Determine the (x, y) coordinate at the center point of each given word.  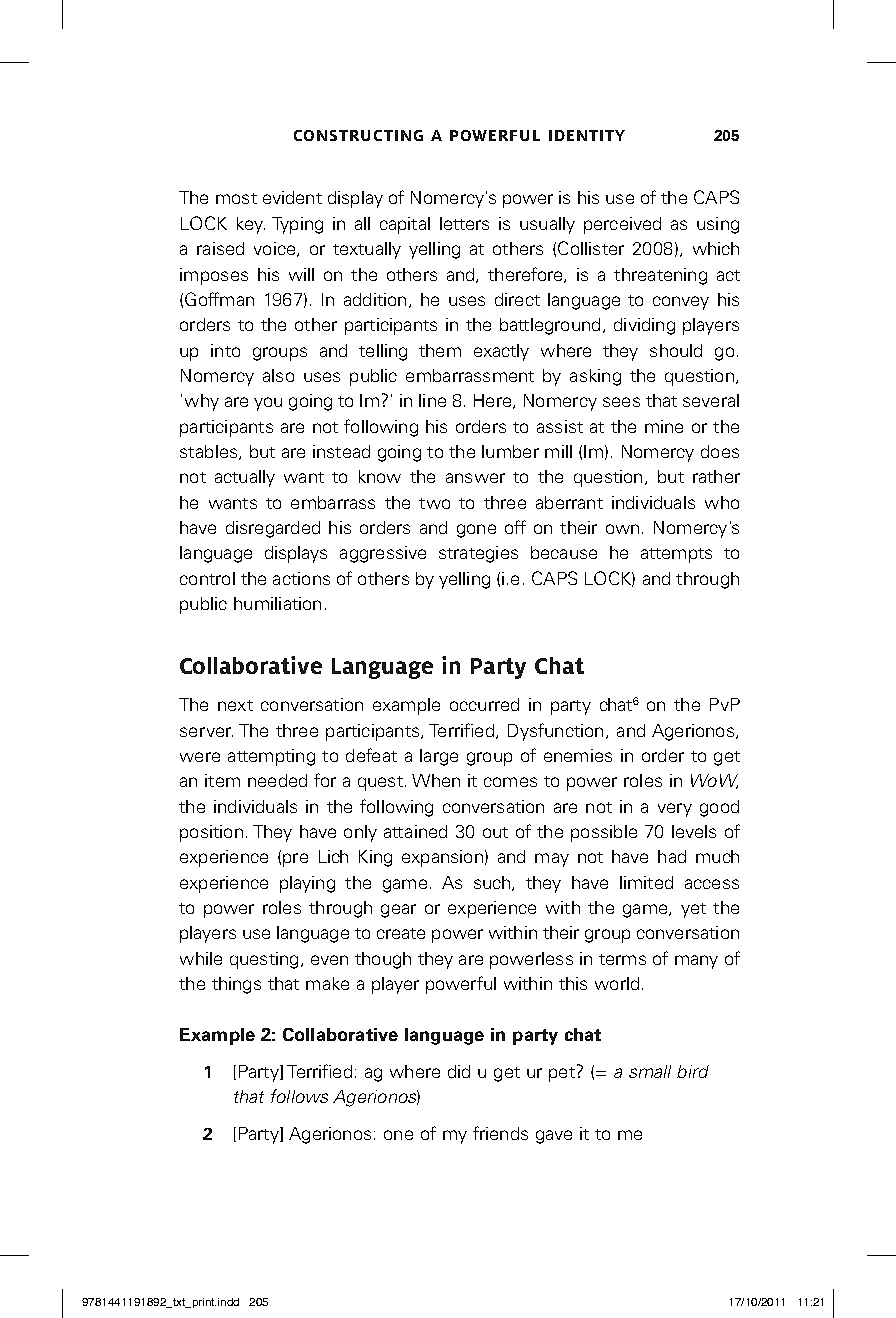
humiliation (277, 603)
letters (464, 223)
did (459, 1071)
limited (646, 882)
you (268, 404)
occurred (484, 704)
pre (295, 860)
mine (664, 426)
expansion (442, 858)
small (650, 1071)
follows (299, 1096)
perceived (622, 225)
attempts (676, 555)
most (236, 198)
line (432, 400)
